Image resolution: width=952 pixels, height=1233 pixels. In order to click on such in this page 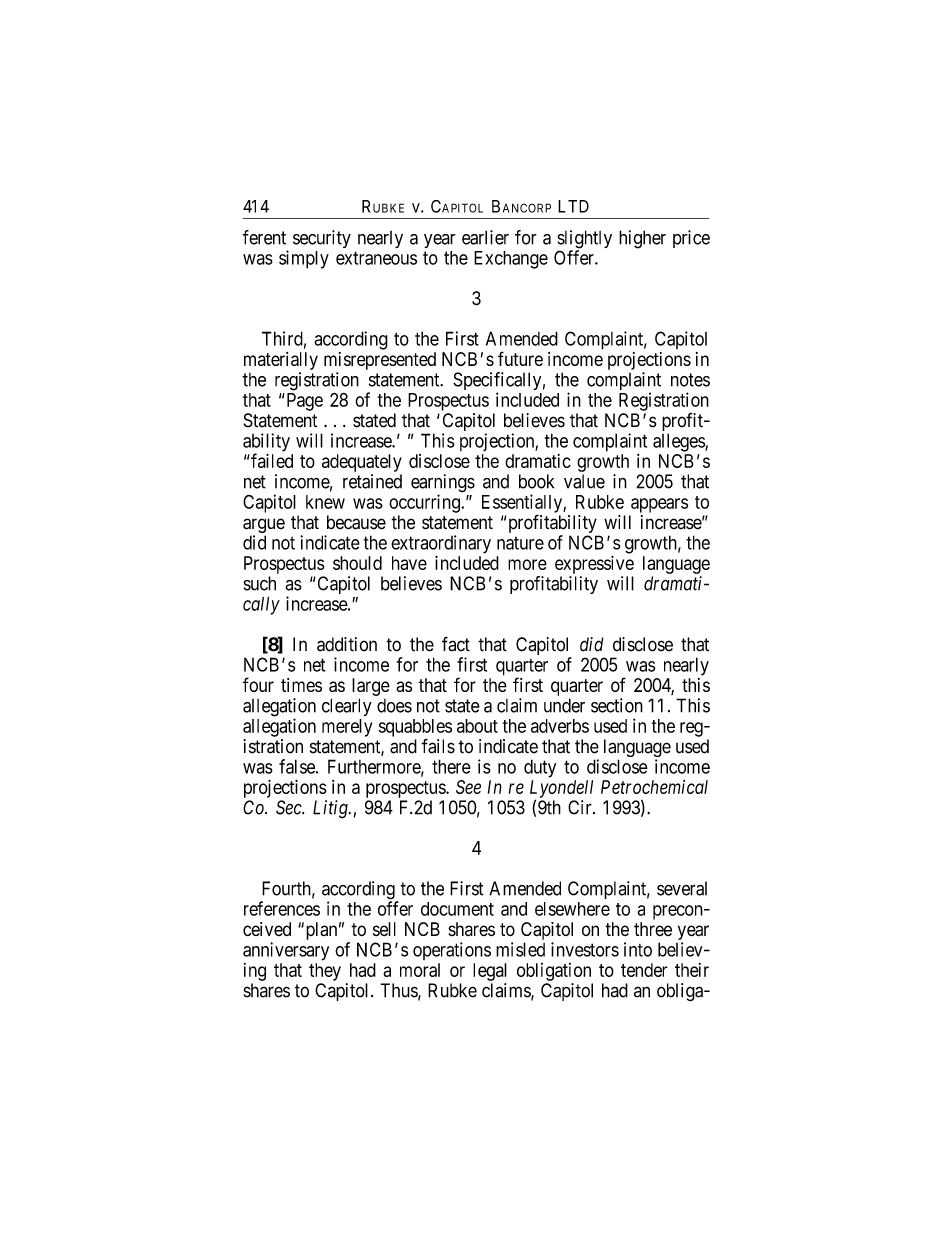, I will do `click(260, 583)`.
